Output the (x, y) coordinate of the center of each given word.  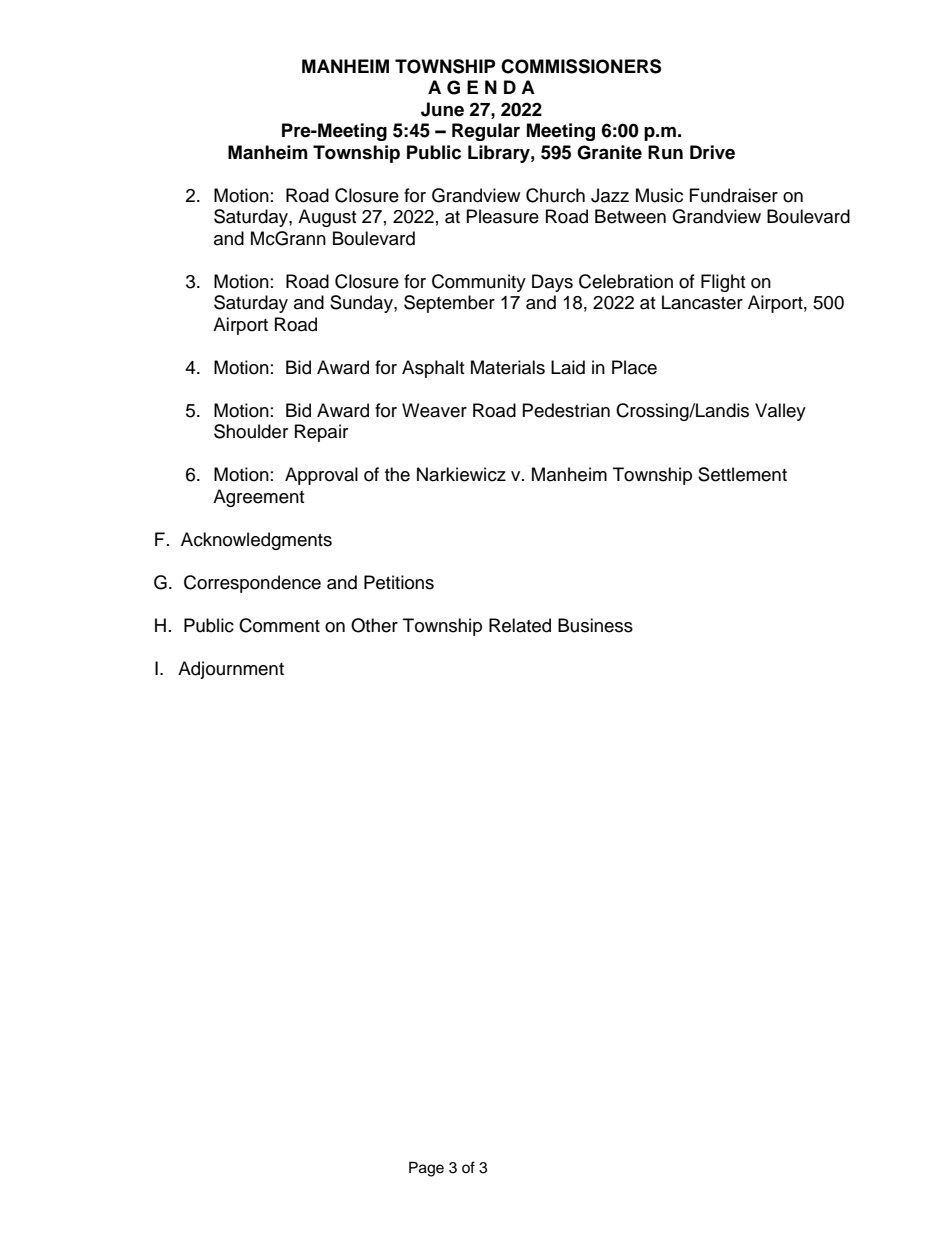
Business (595, 625)
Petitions (399, 582)
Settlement (742, 474)
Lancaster (702, 302)
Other (374, 625)
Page (426, 1169)
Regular (486, 132)
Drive (712, 152)
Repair (321, 433)
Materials (508, 367)
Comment (279, 625)
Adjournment (231, 670)
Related (520, 625)
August (327, 218)
